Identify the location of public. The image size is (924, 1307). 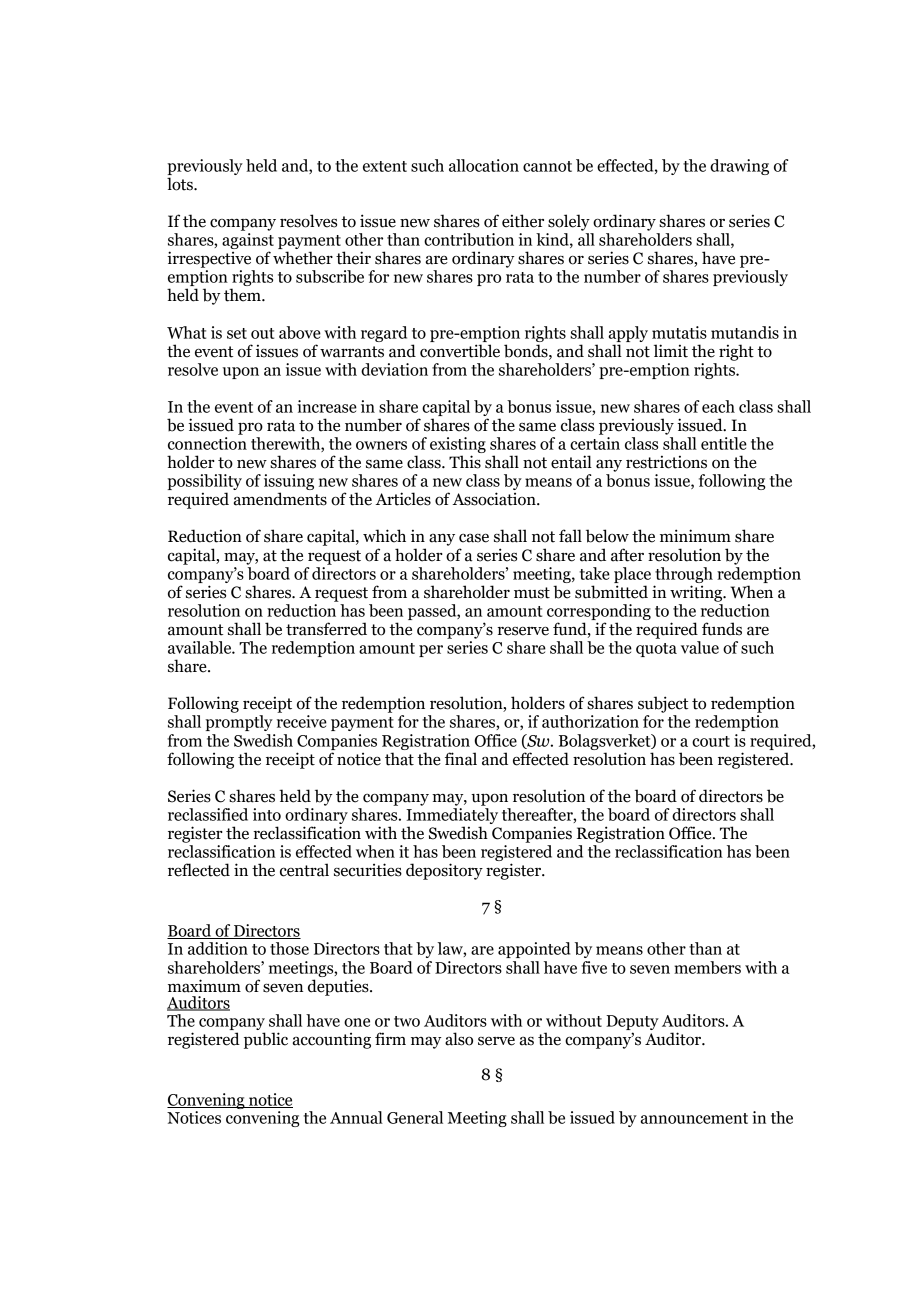
(266, 1040).
